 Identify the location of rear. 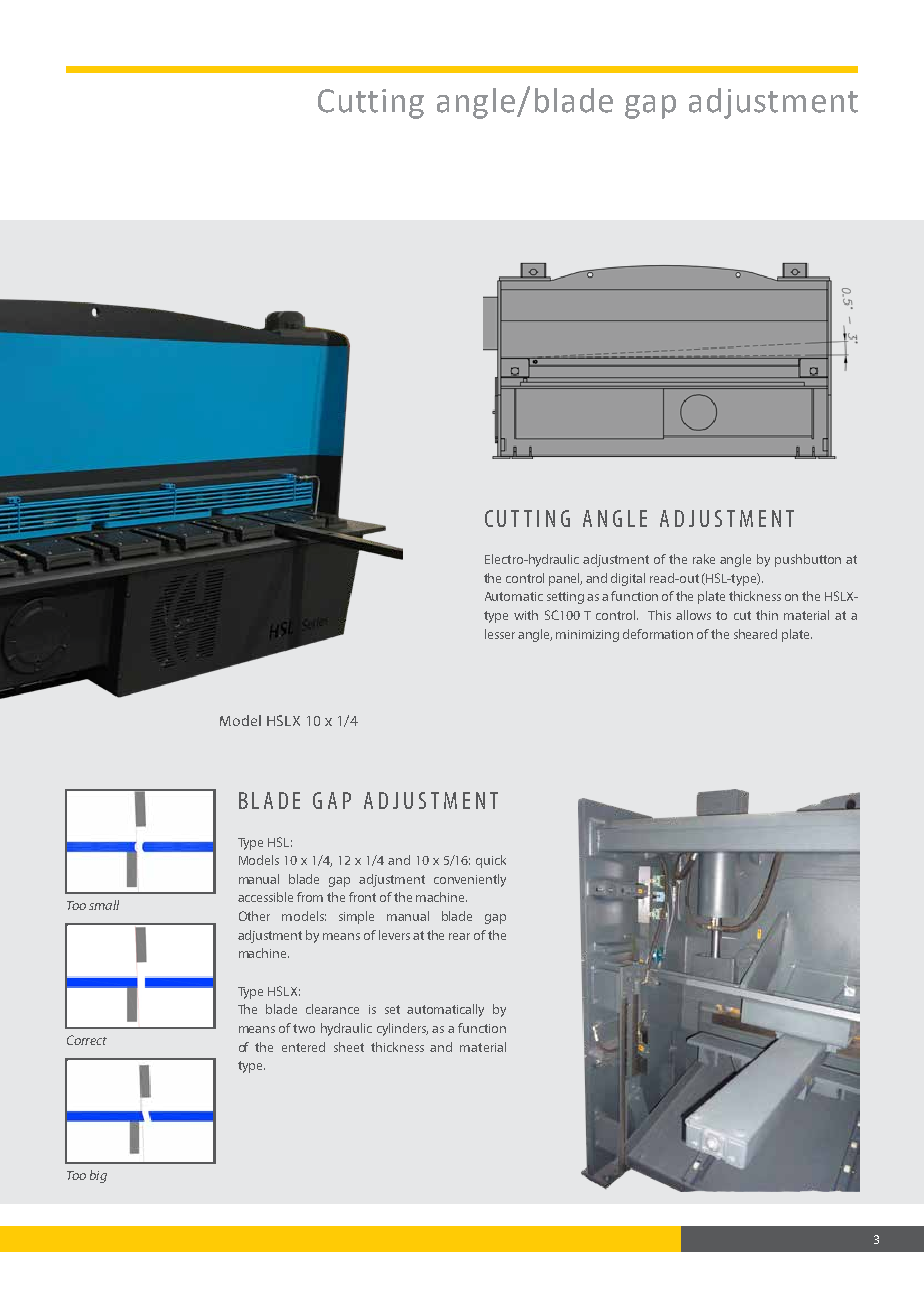
(459, 936).
